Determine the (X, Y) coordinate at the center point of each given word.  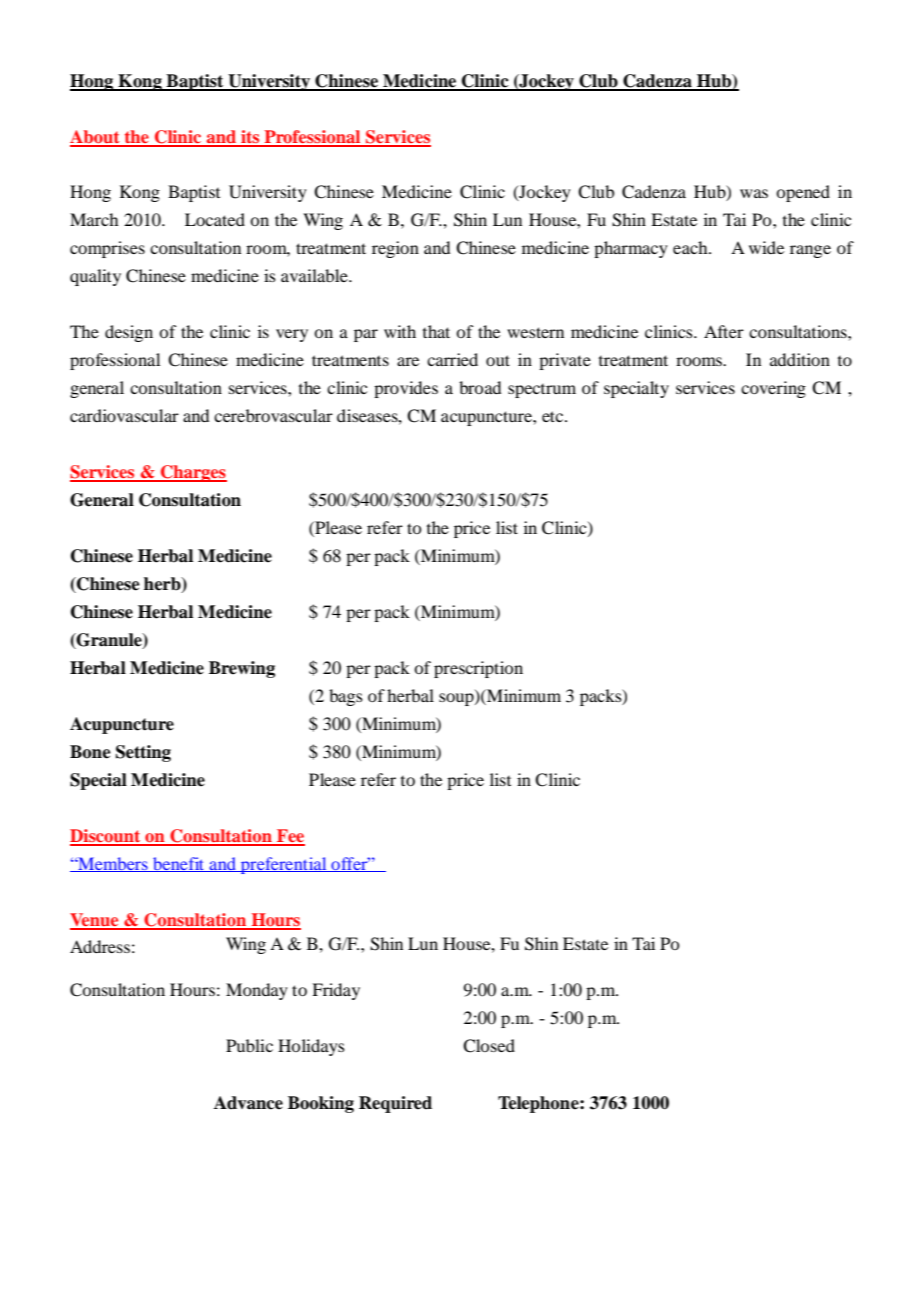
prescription (478, 669)
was (754, 193)
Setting (143, 753)
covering (773, 389)
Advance (248, 1103)
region (395, 249)
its (250, 138)
